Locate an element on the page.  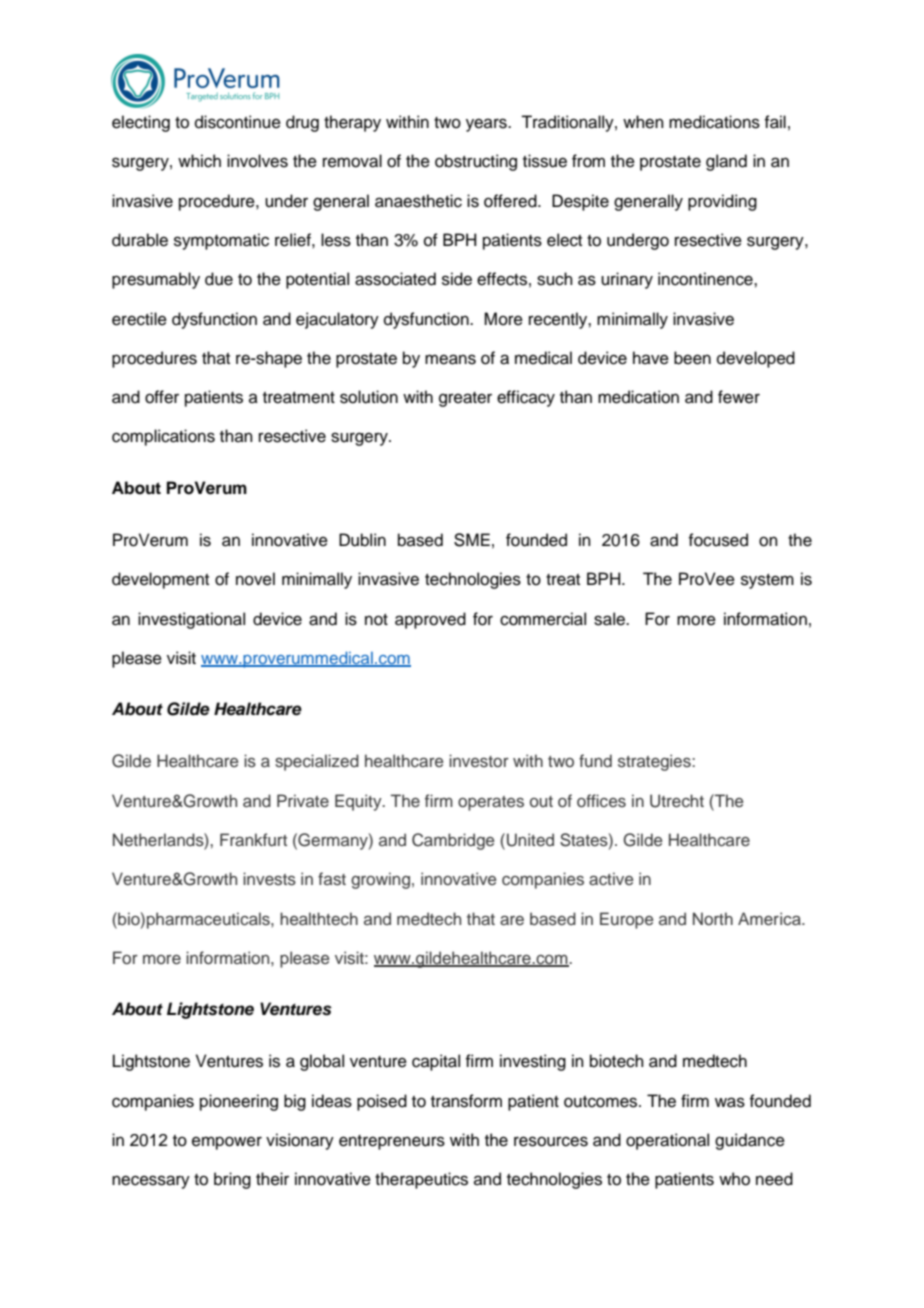
specialized is located at coordinates (317, 762).
